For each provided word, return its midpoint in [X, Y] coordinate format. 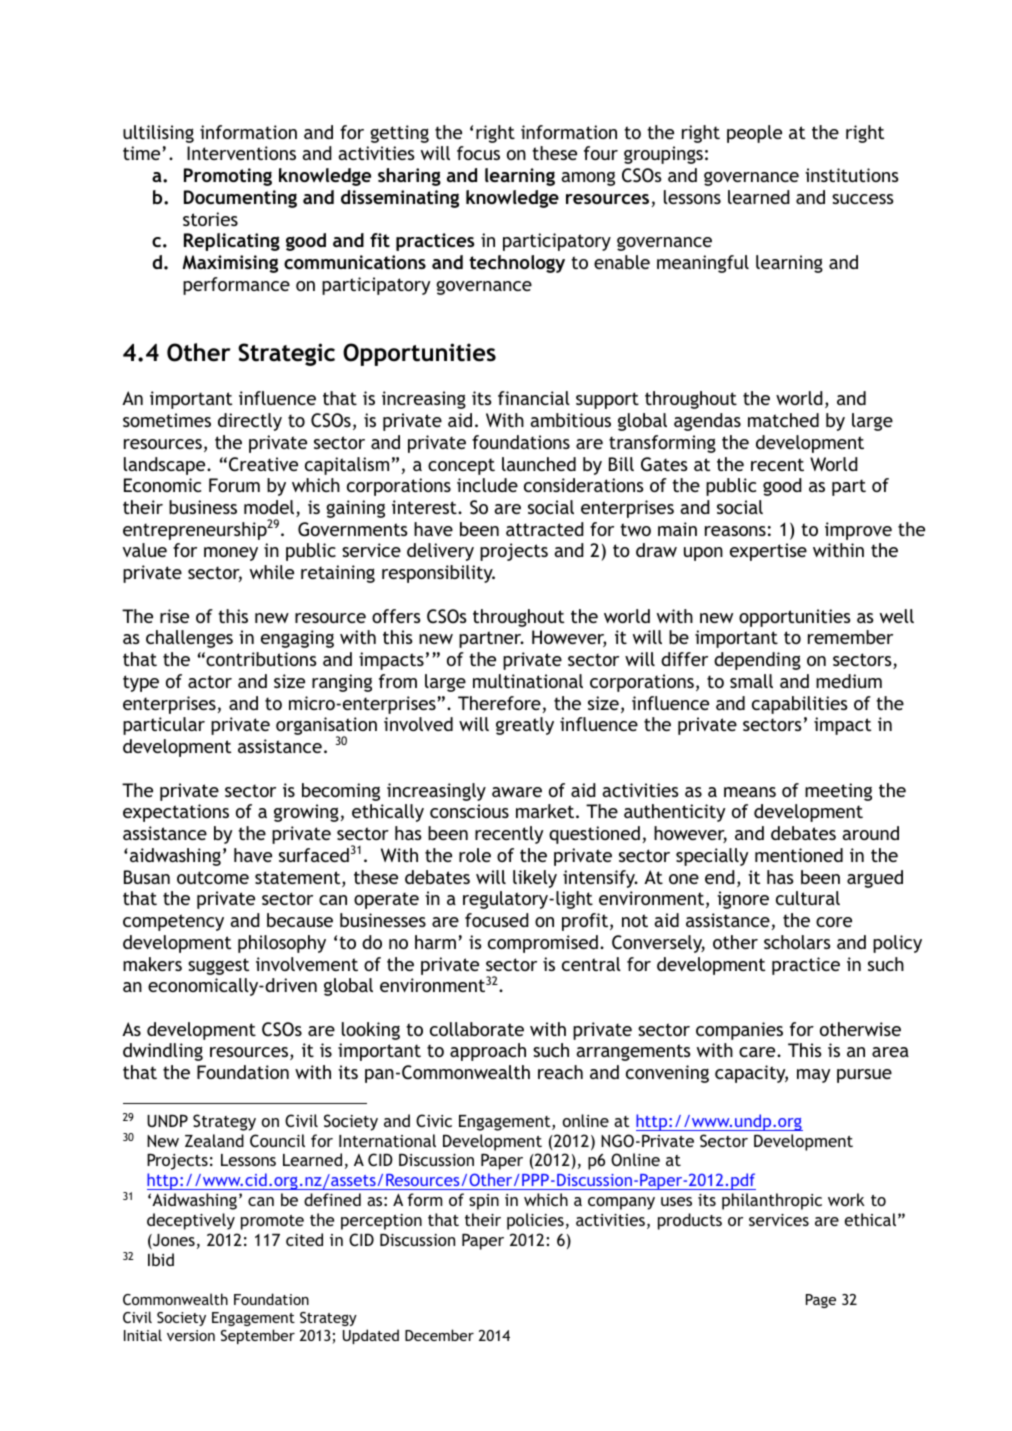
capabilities [800, 705]
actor [210, 681]
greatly [525, 726]
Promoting [228, 177]
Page [821, 1301]
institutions [852, 175]
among [588, 179]
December [439, 1335]
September [258, 1336]
